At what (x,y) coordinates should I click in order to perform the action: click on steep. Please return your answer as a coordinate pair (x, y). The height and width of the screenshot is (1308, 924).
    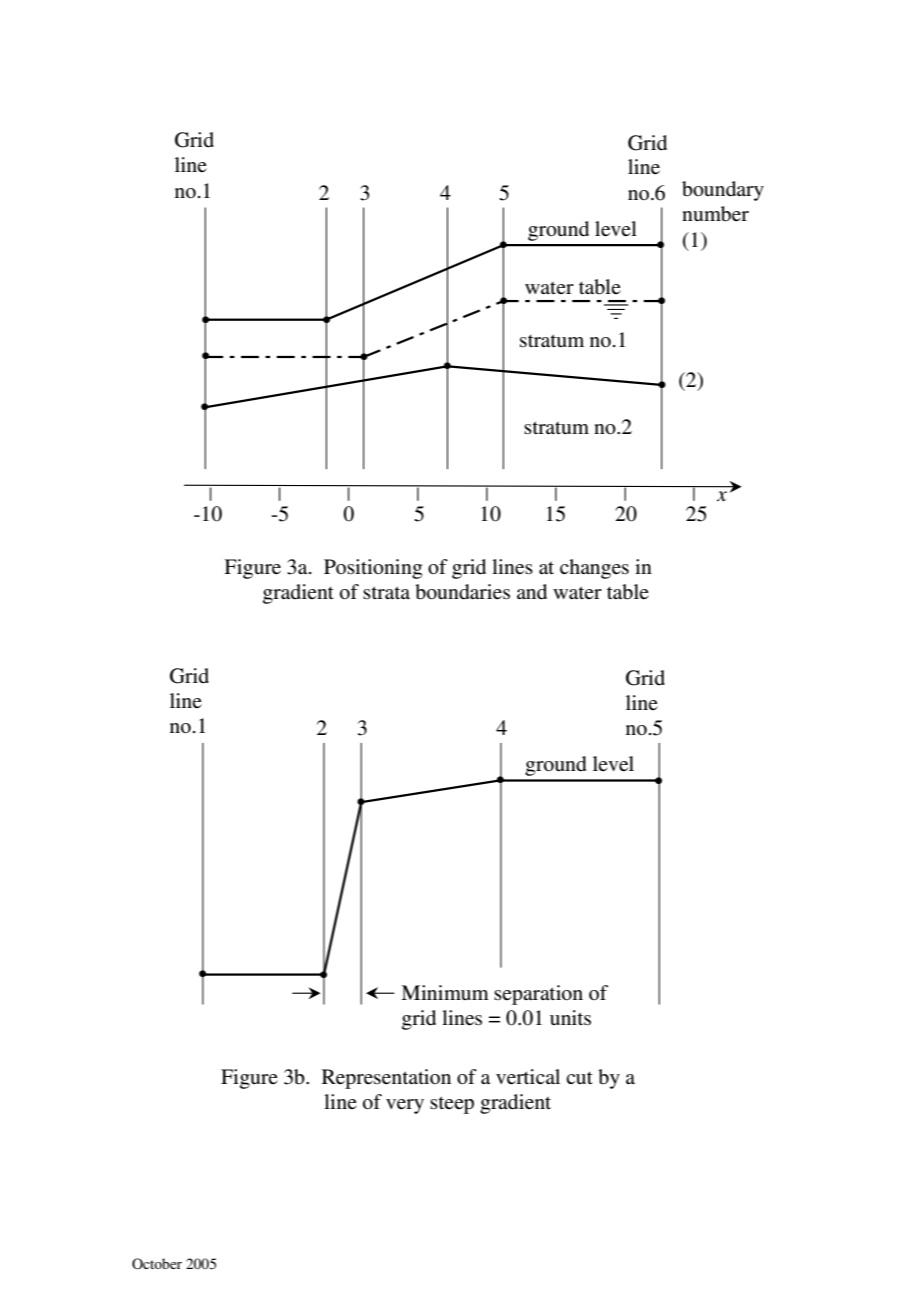
    Looking at the image, I should click on (452, 1105).
